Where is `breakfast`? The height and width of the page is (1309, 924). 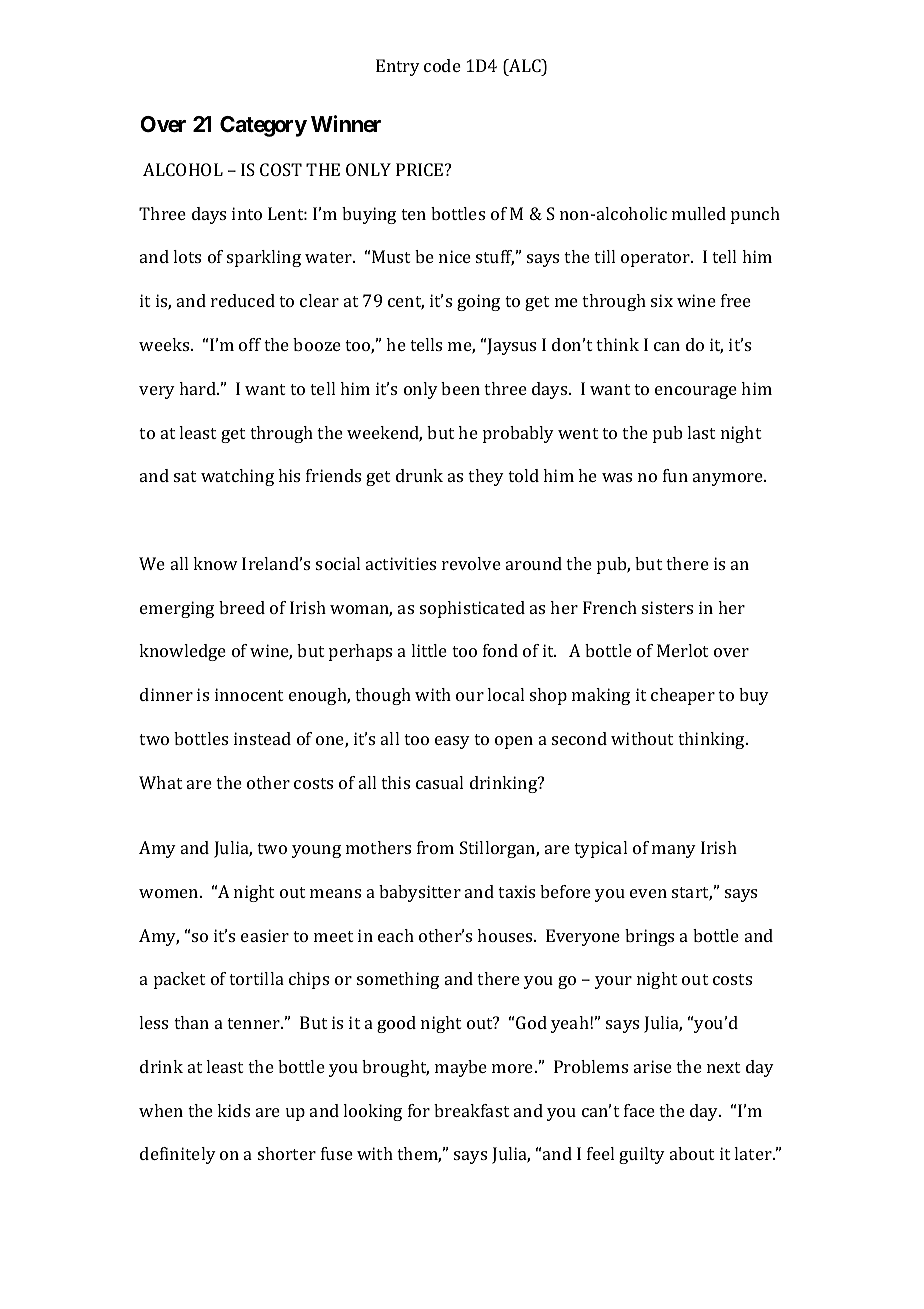 breakfast is located at coordinates (471, 1110).
